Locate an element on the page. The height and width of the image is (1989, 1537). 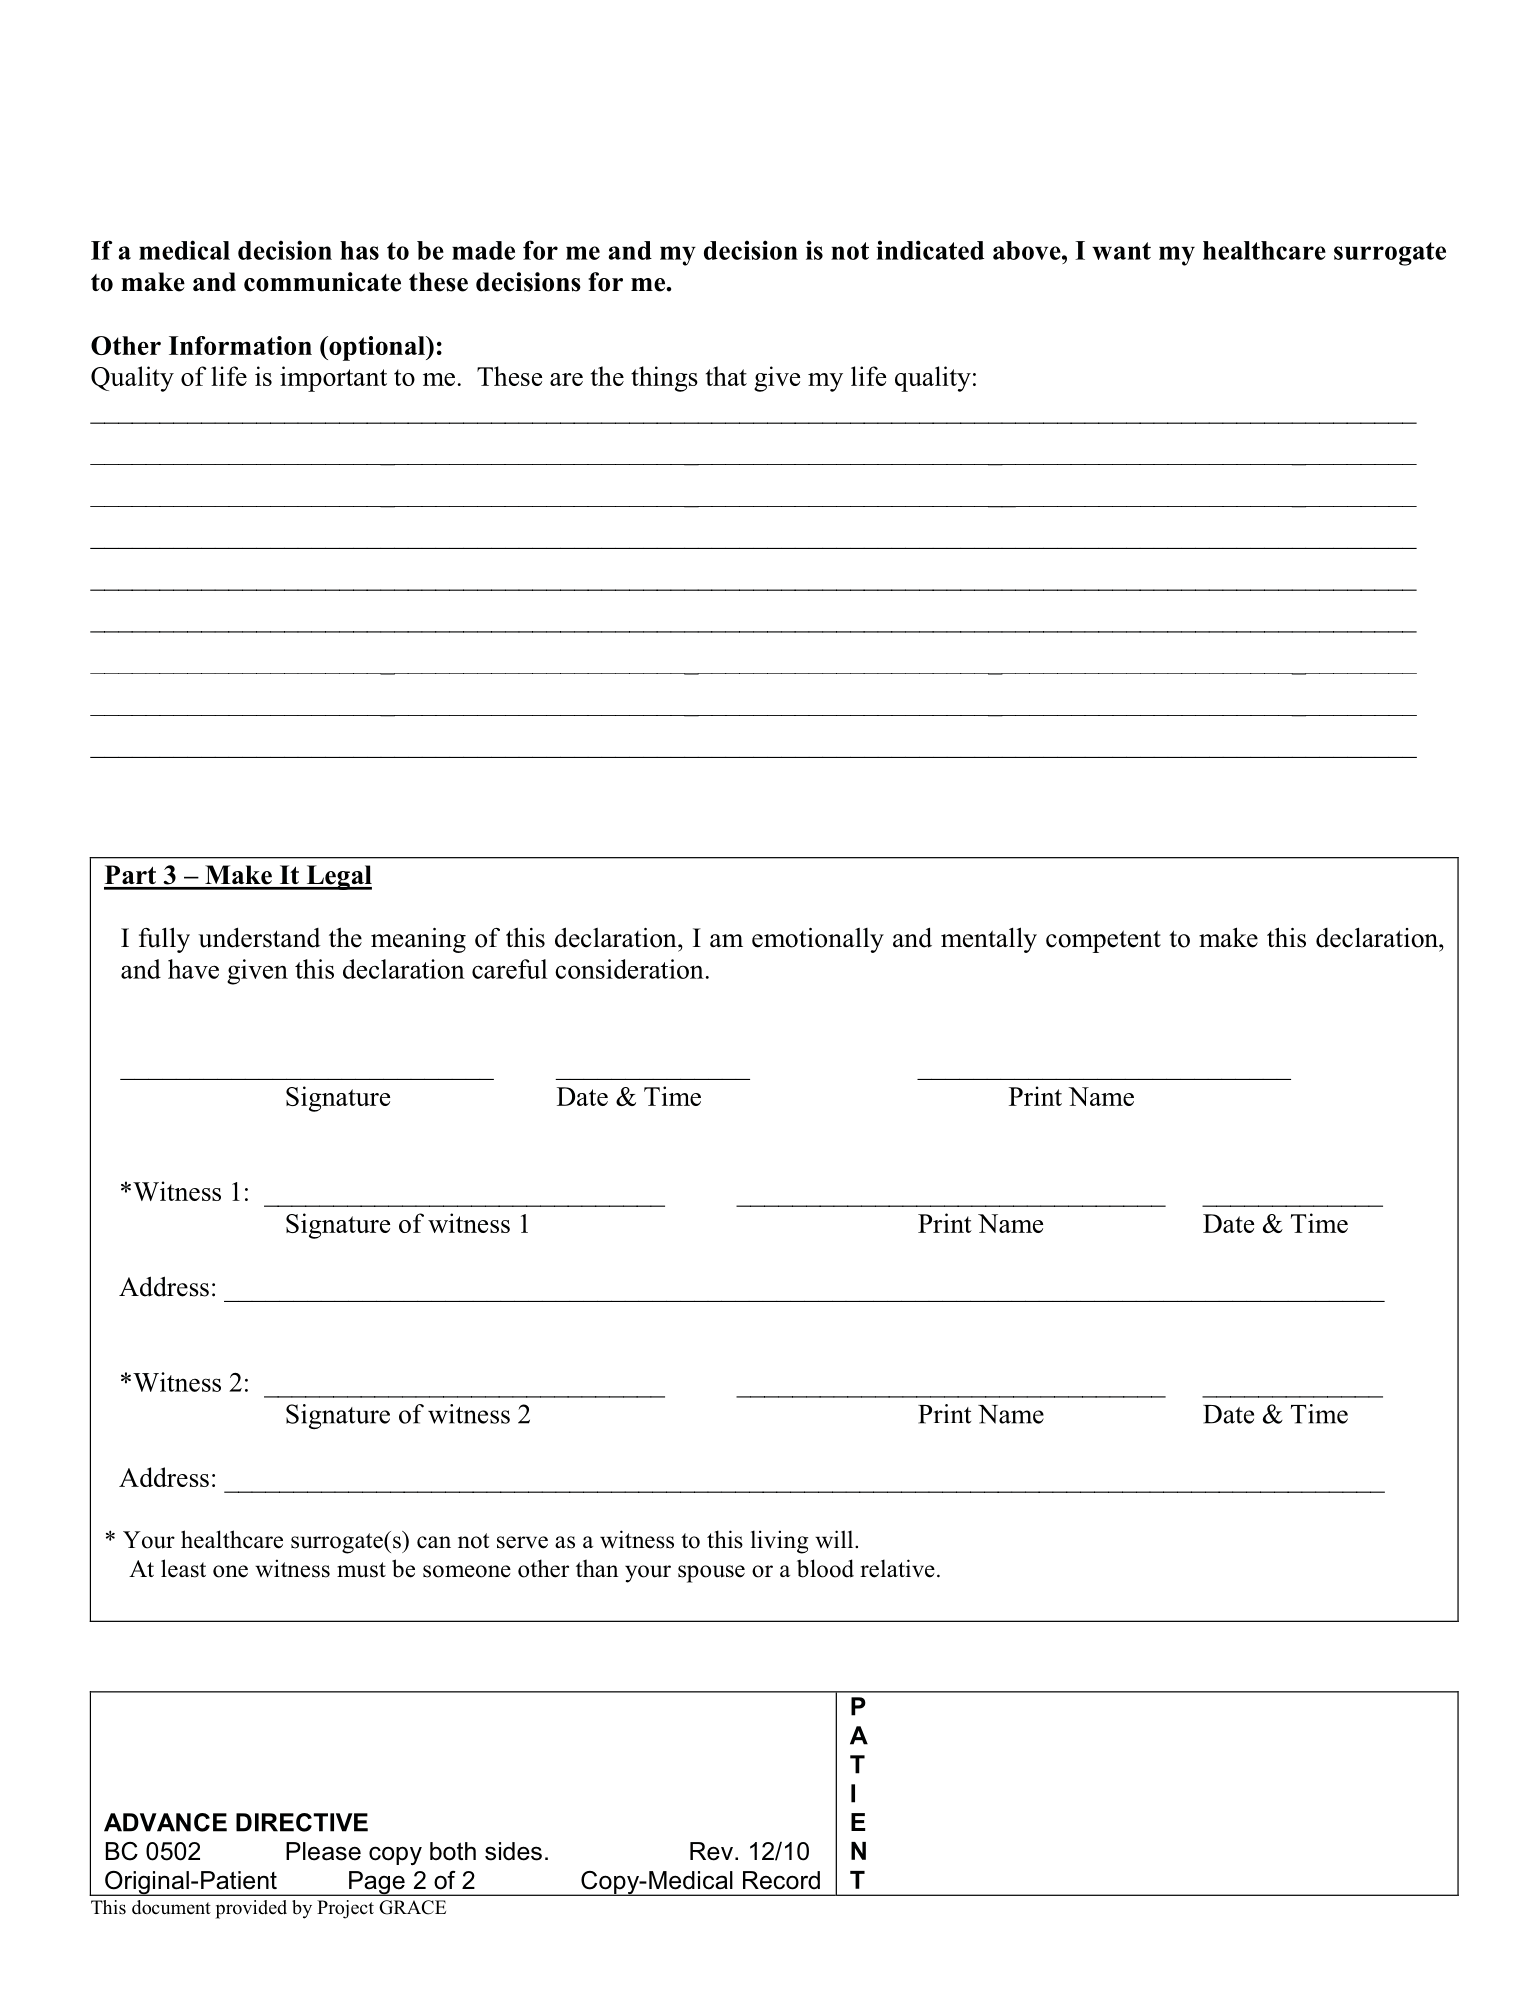
above is located at coordinates (1028, 250).
